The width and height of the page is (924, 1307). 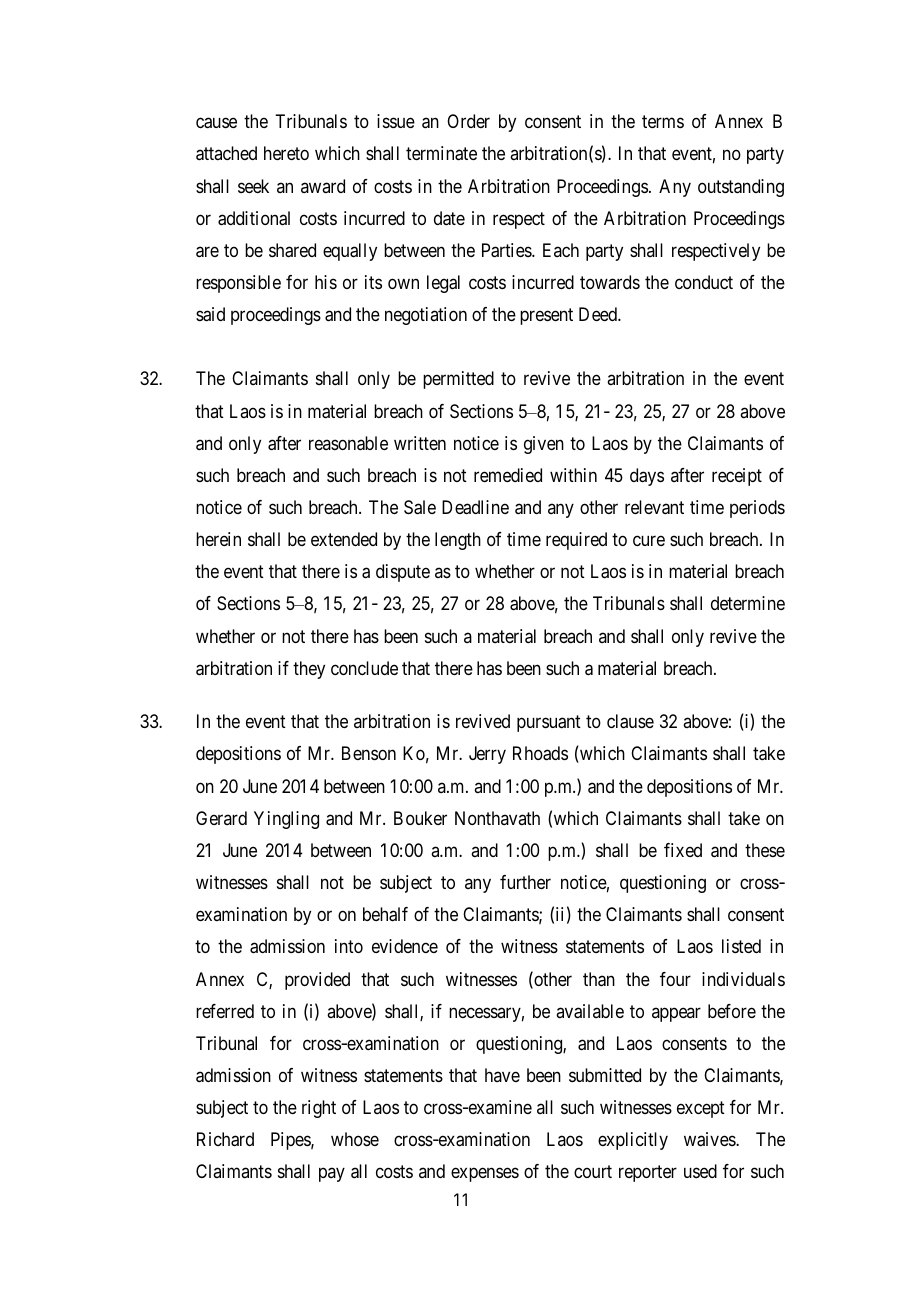 I want to click on remedied, so click(x=508, y=475).
